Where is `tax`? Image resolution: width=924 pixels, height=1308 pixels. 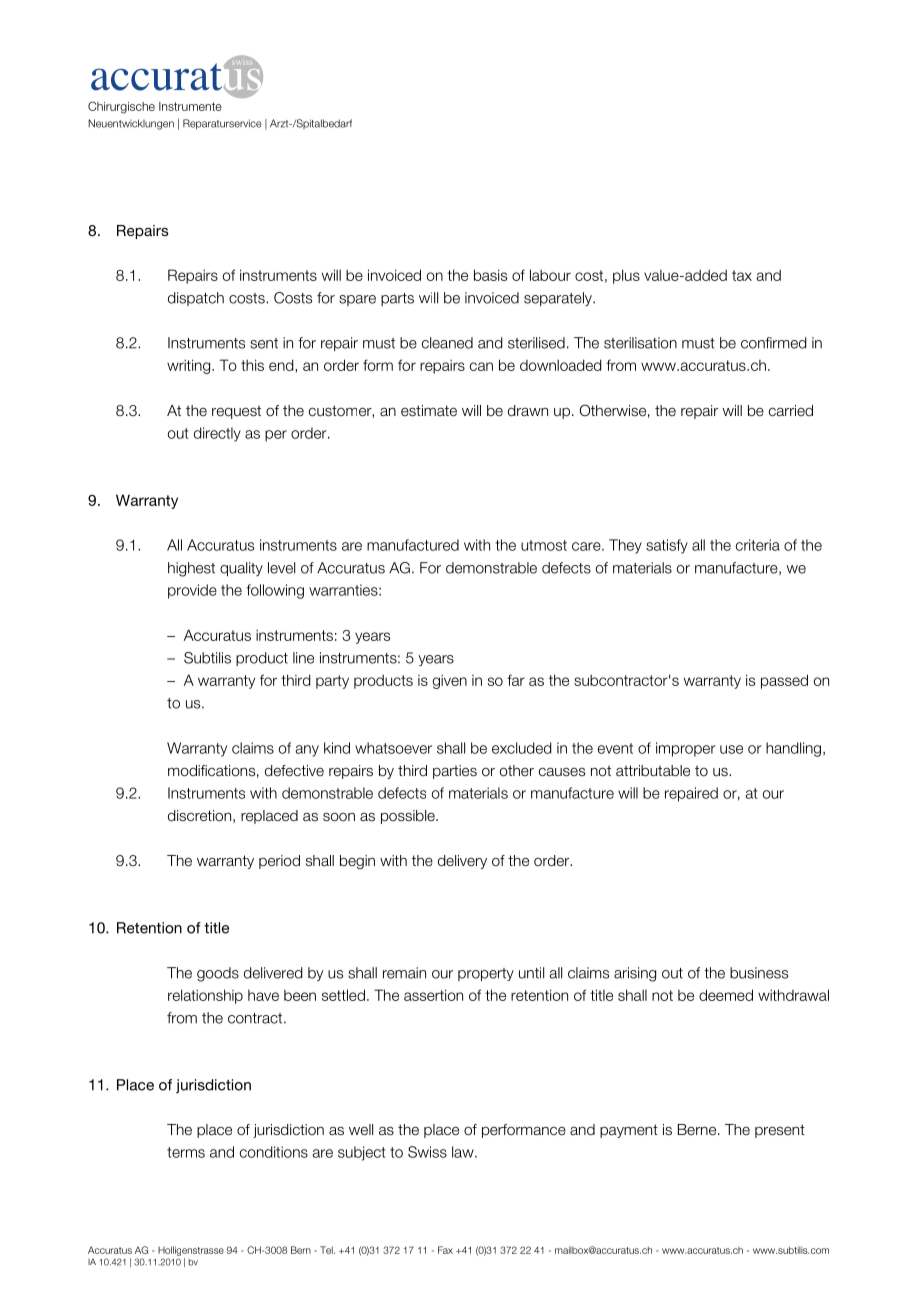 tax is located at coordinates (742, 275).
